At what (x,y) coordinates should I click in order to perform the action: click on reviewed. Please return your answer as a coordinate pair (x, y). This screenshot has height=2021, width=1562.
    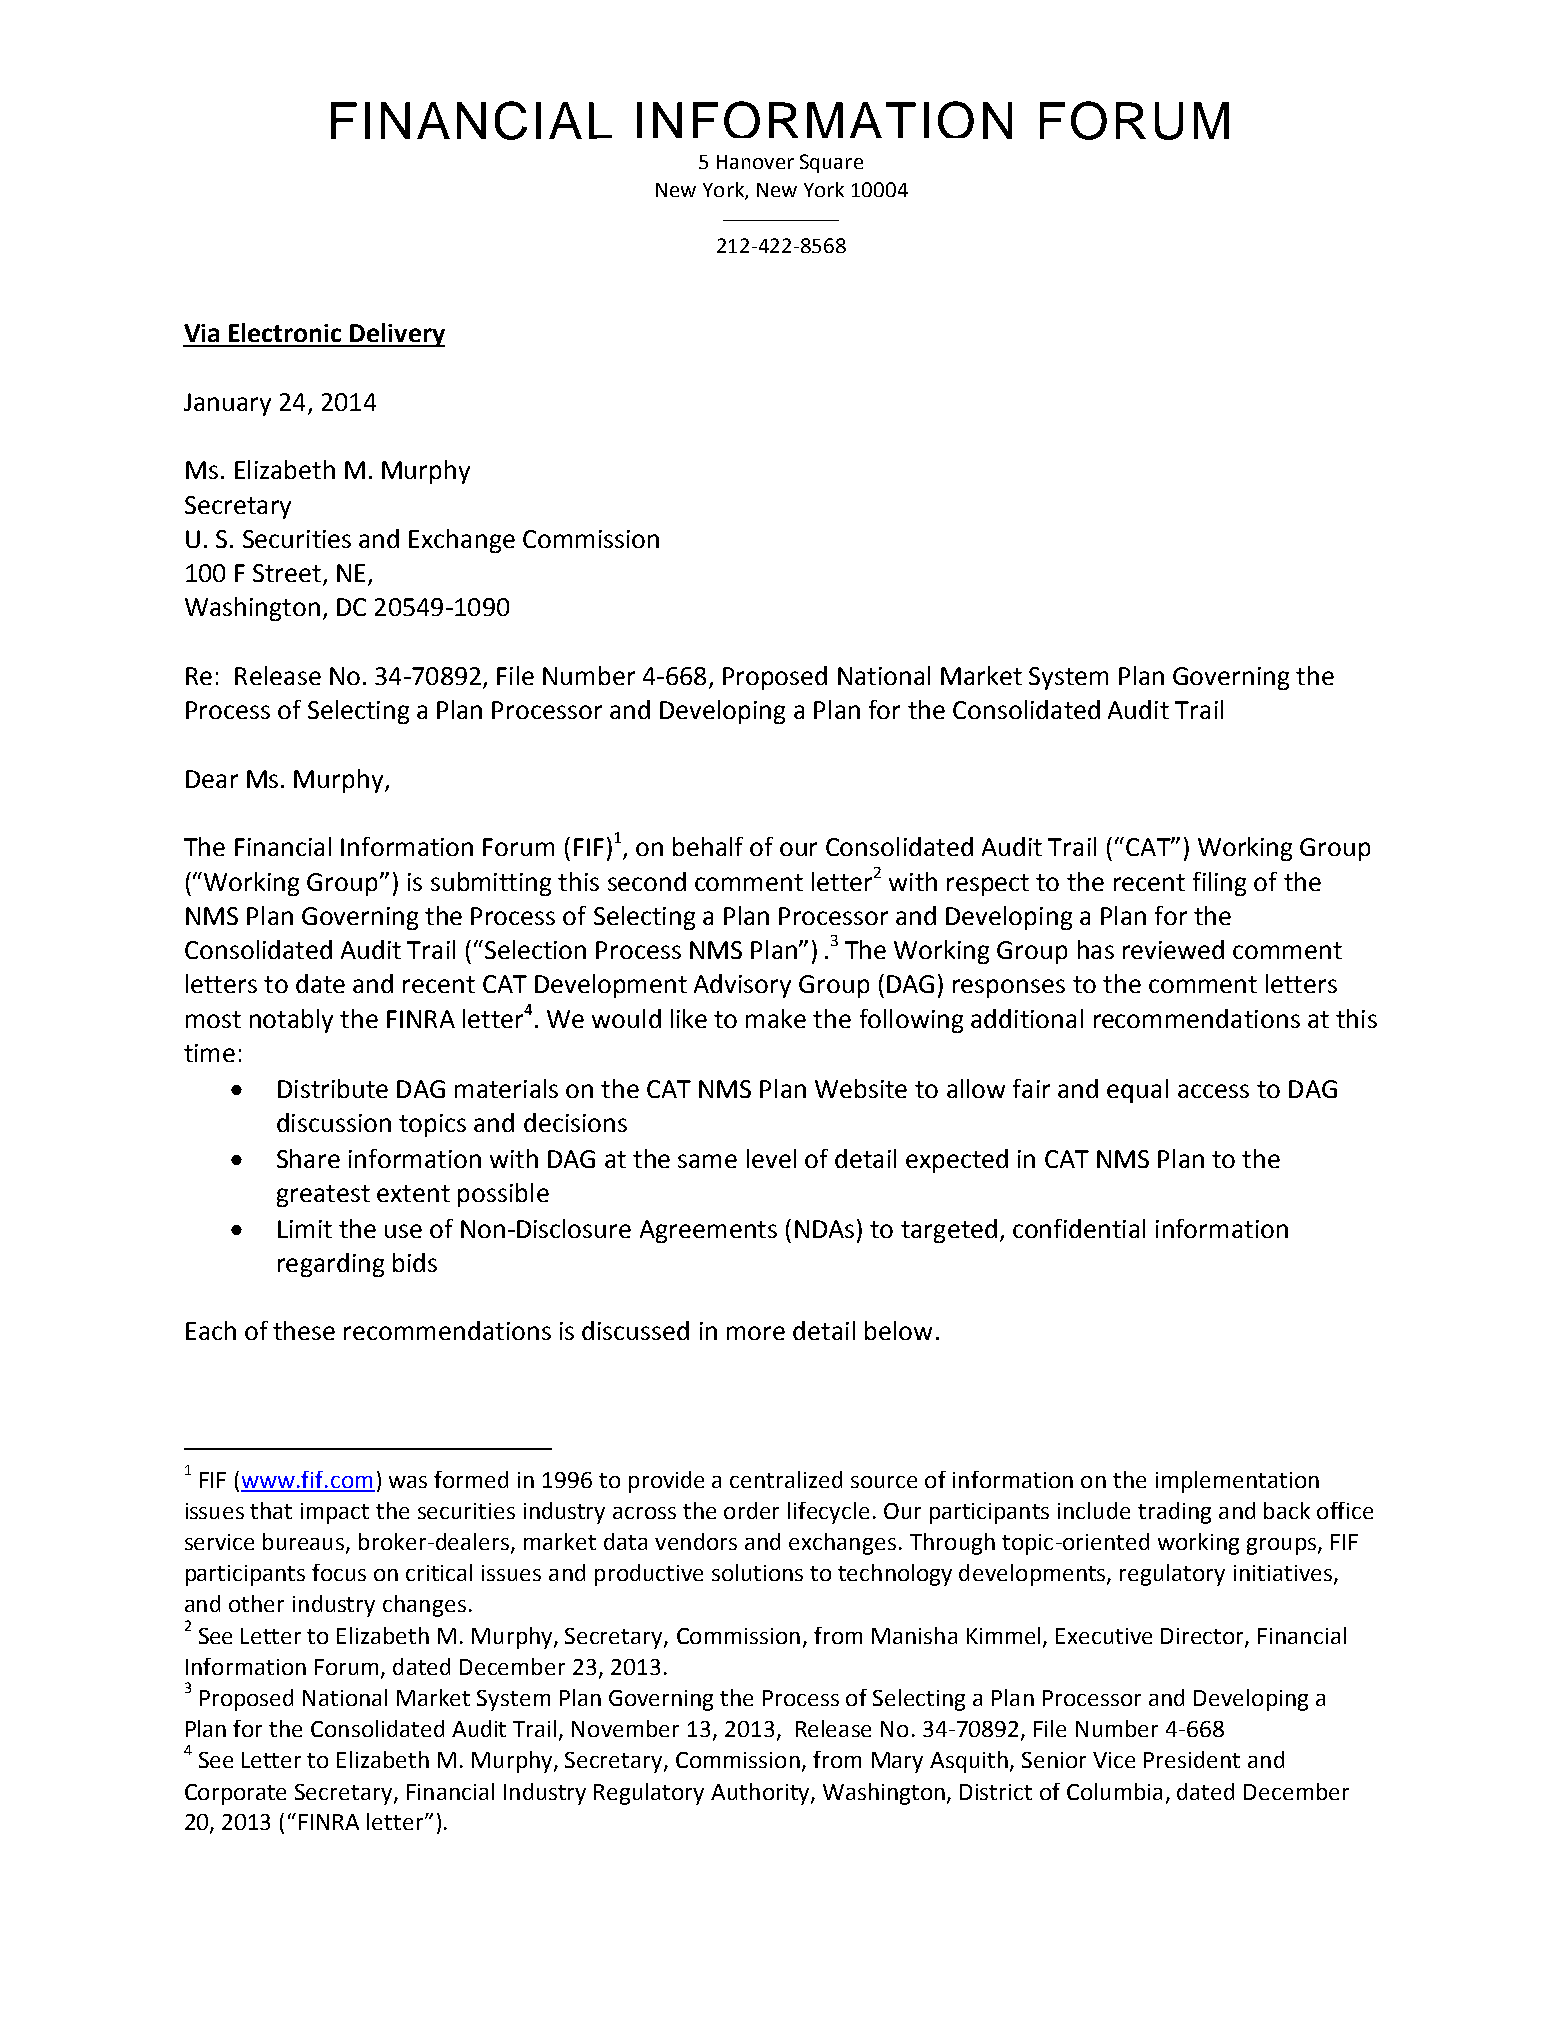
    Looking at the image, I should click on (1173, 949).
